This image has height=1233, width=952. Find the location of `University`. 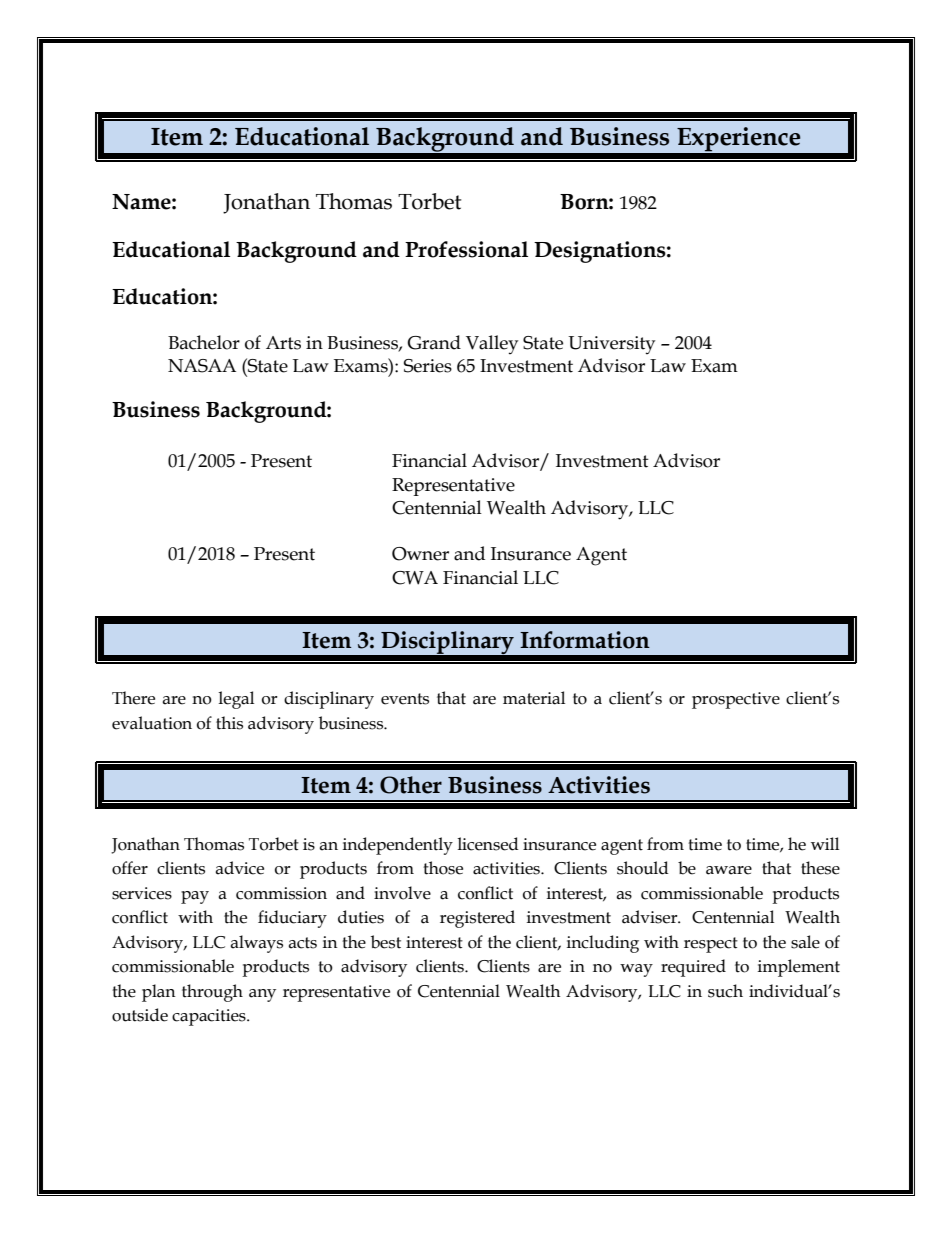

University is located at coordinates (611, 345).
